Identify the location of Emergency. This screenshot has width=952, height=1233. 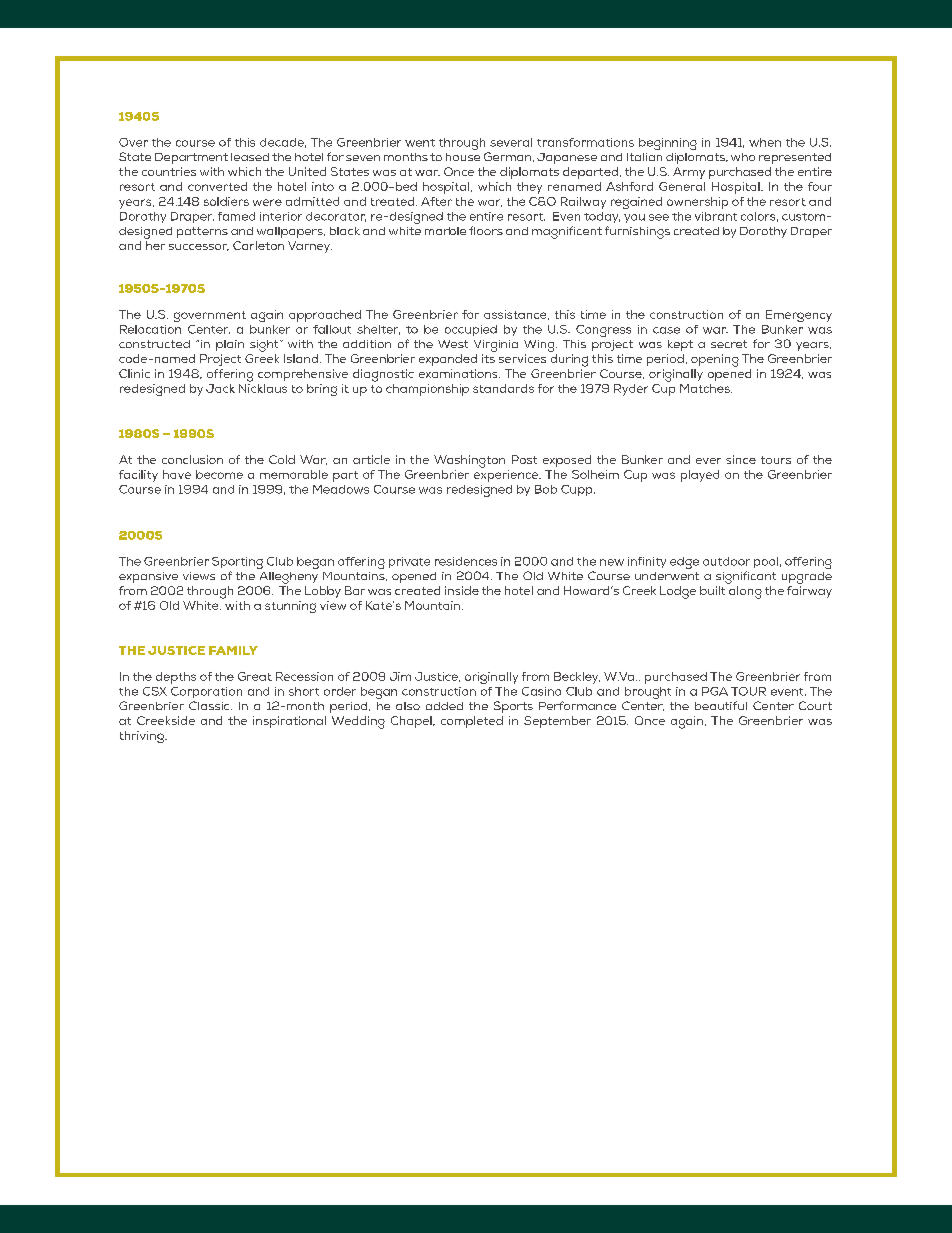
(799, 316).
